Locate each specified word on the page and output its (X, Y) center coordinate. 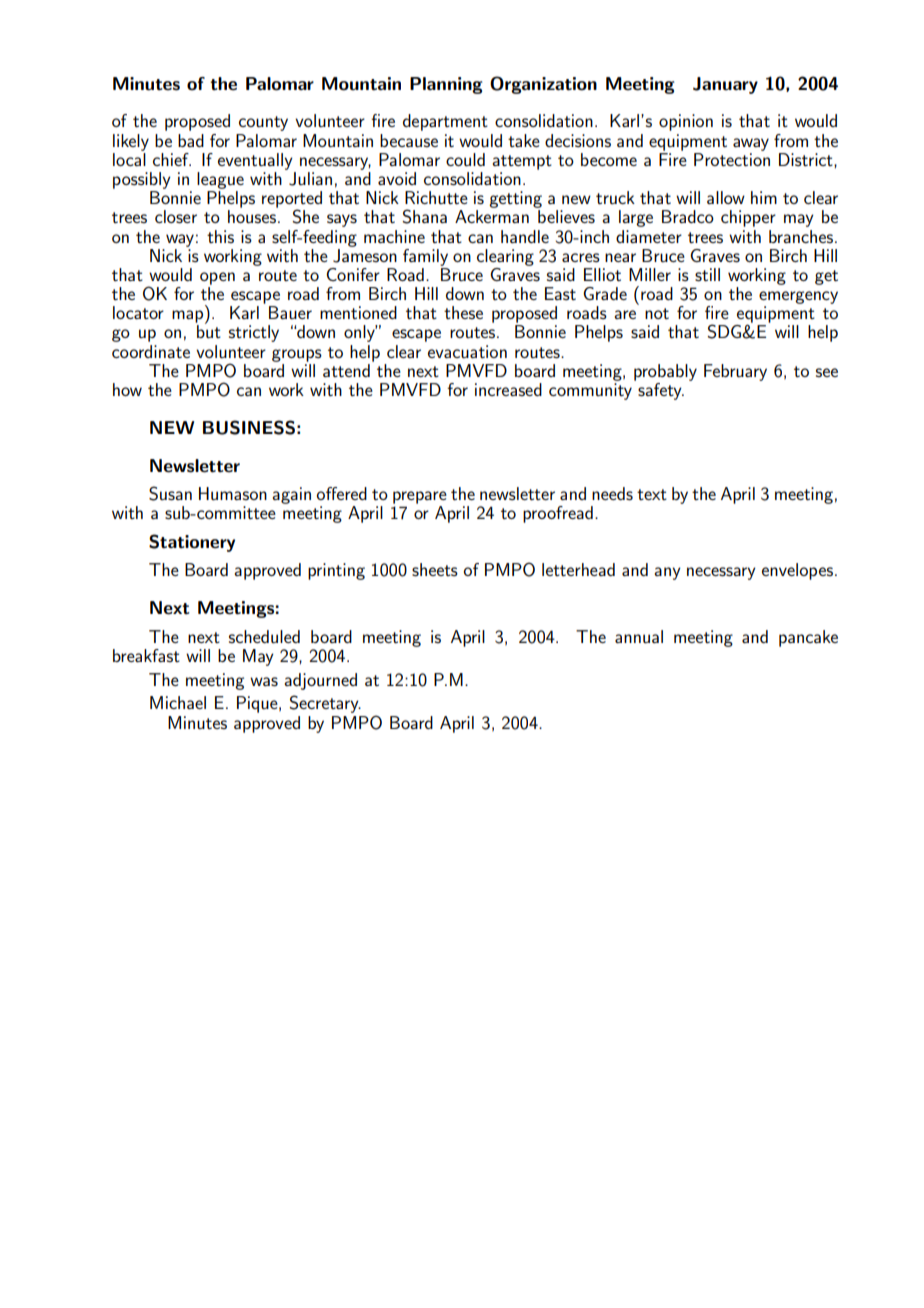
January (725, 85)
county (263, 123)
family (425, 257)
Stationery (192, 543)
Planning (446, 85)
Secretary (325, 704)
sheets (435, 569)
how (127, 389)
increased (508, 389)
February (735, 372)
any (667, 573)
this (220, 236)
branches (801, 236)
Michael (178, 702)
